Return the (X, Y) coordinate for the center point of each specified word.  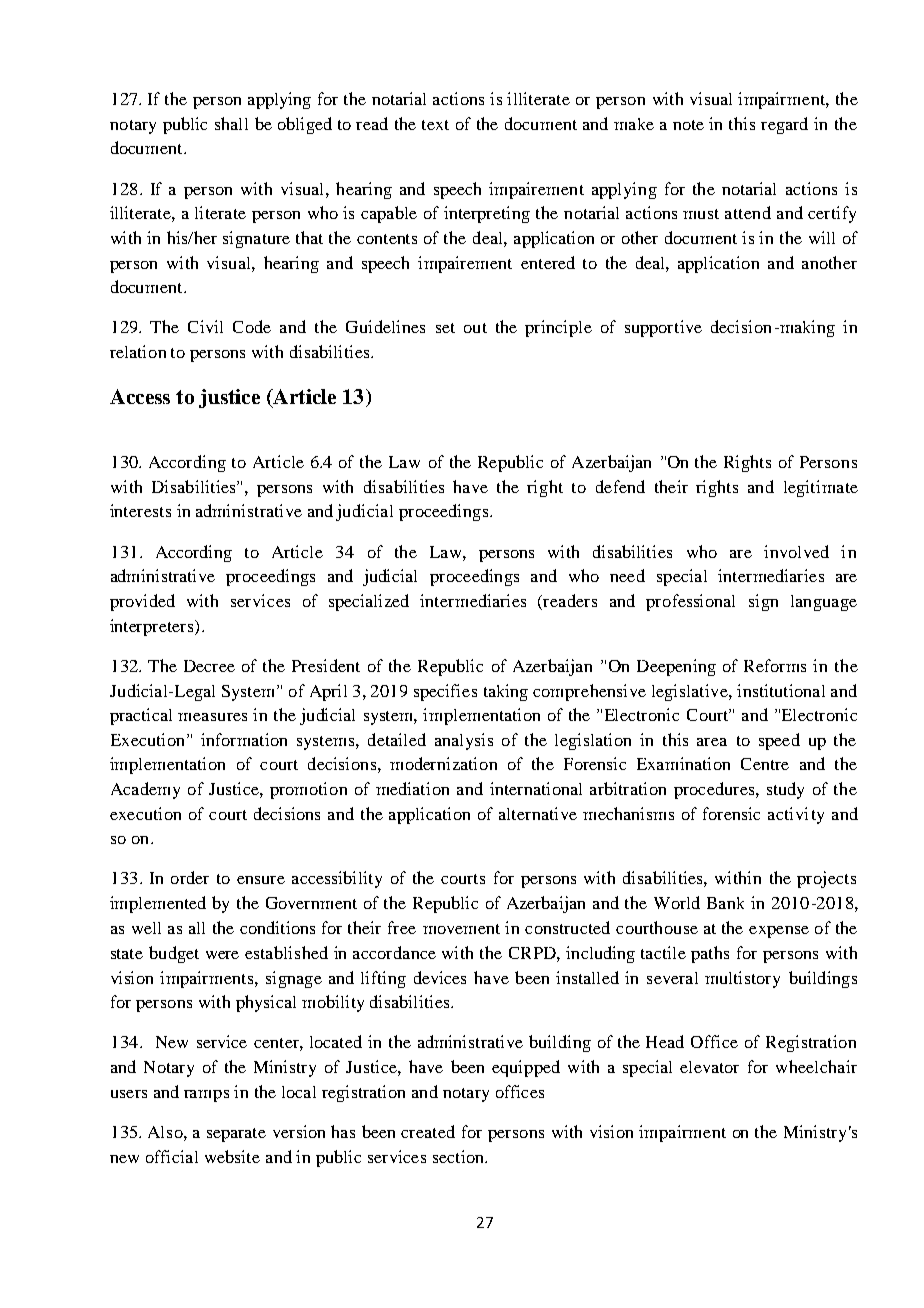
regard (784, 125)
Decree (209, 666)
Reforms (775, 665)
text (435, 125)
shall (231, 123)
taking (506, 692)
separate (236, 1135)
